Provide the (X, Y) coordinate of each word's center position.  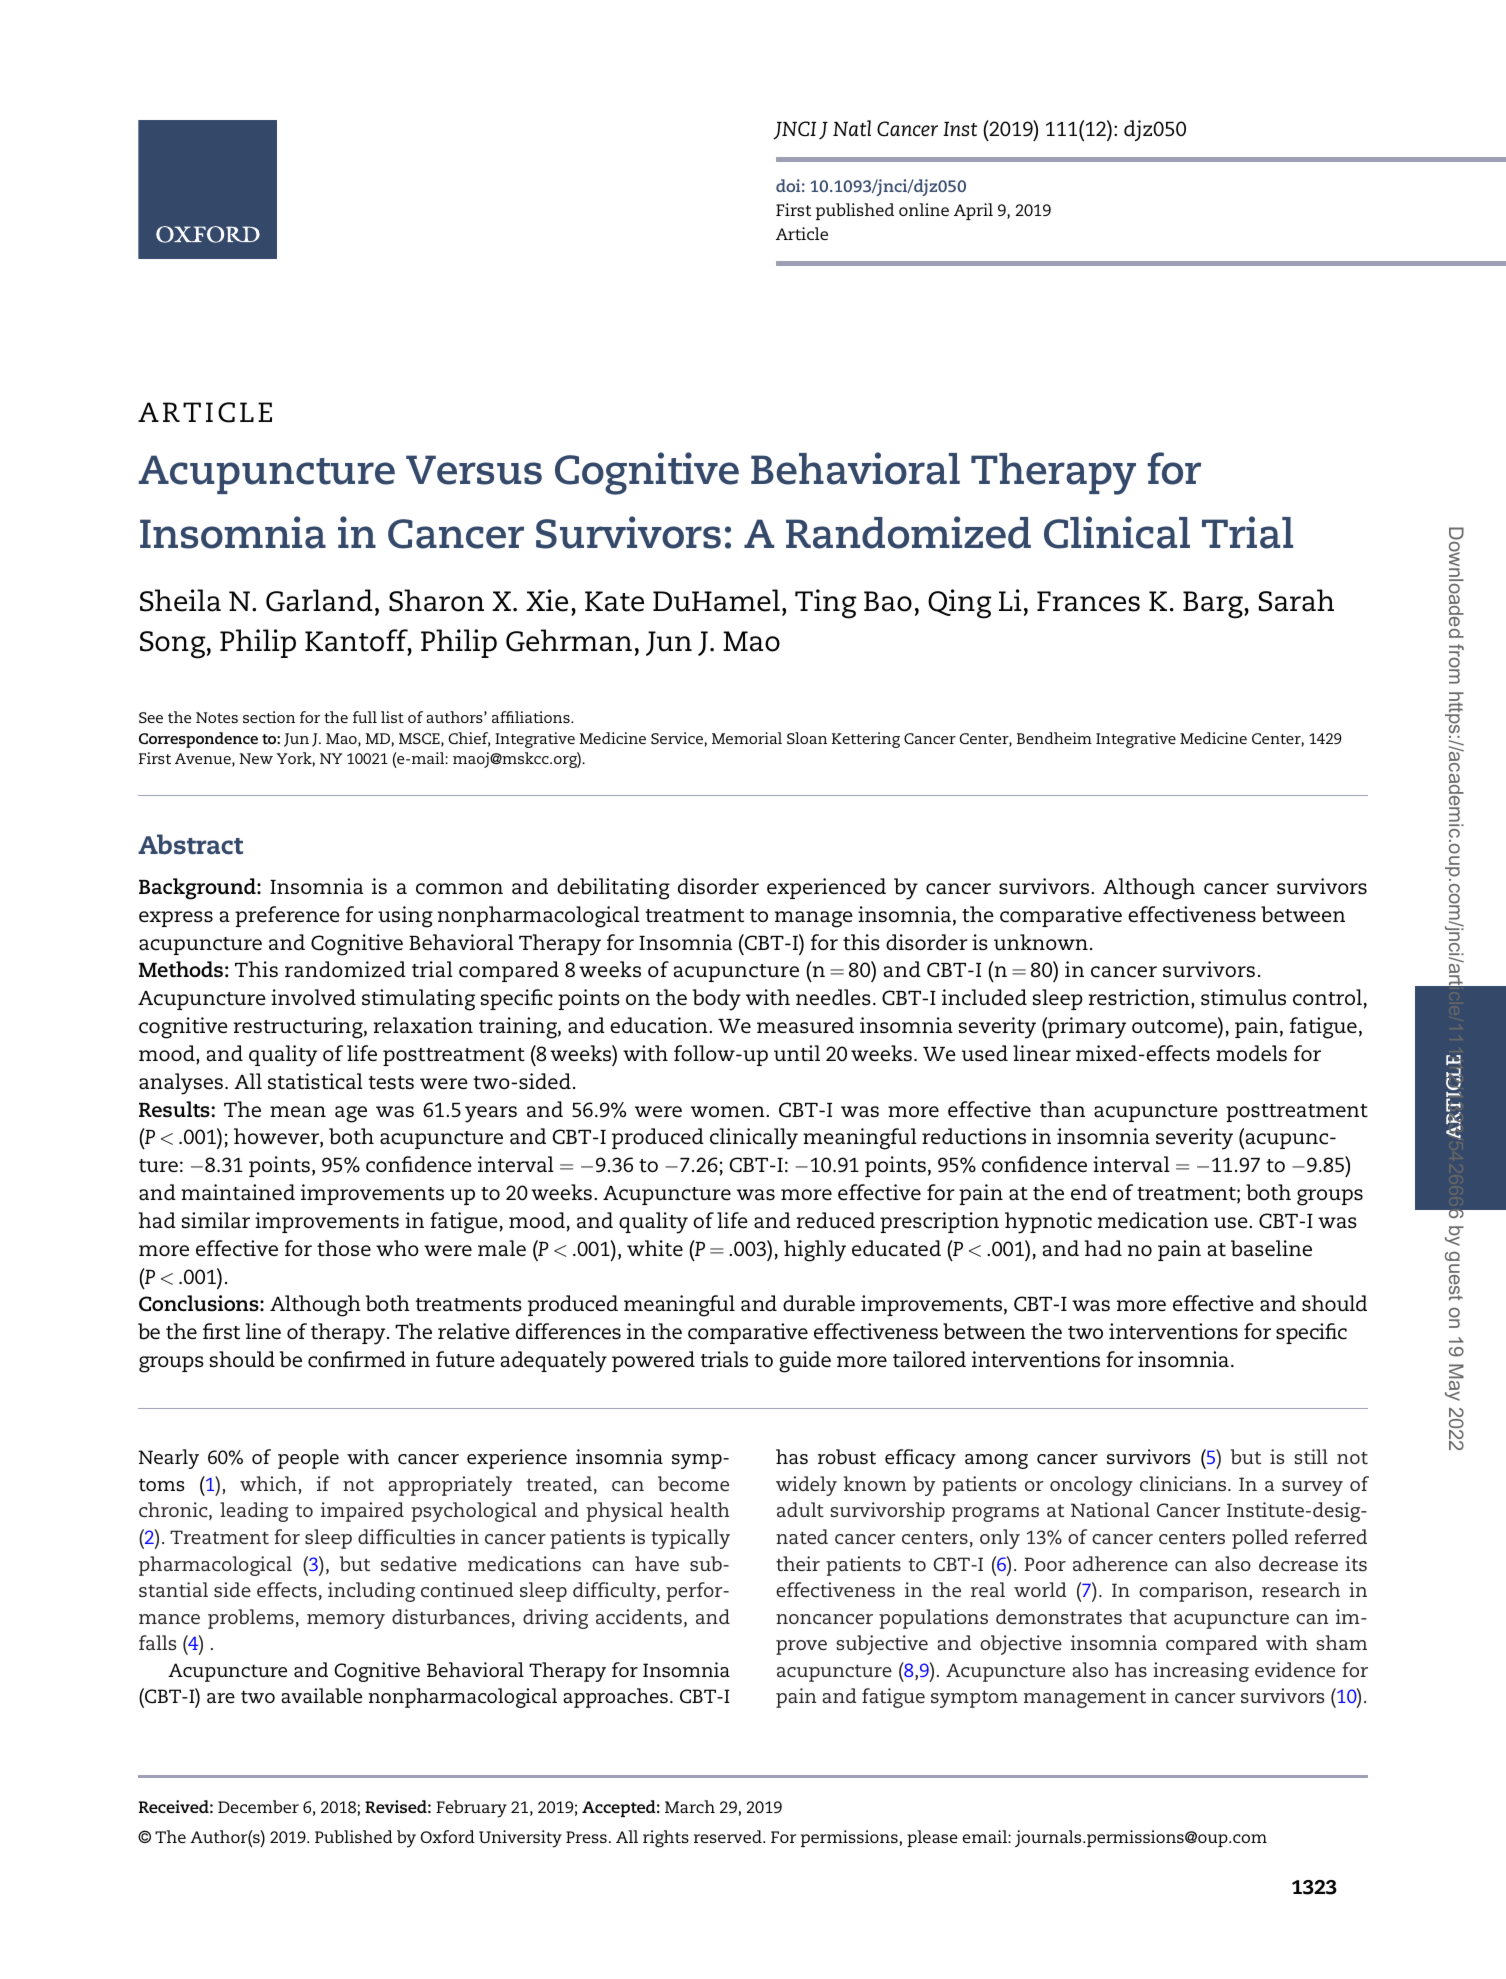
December (258, 1806)
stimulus (1243, 997)
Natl (852, 128)
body (717, 1000)
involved (313, 997)
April (973, 211)
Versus (474, 470)
